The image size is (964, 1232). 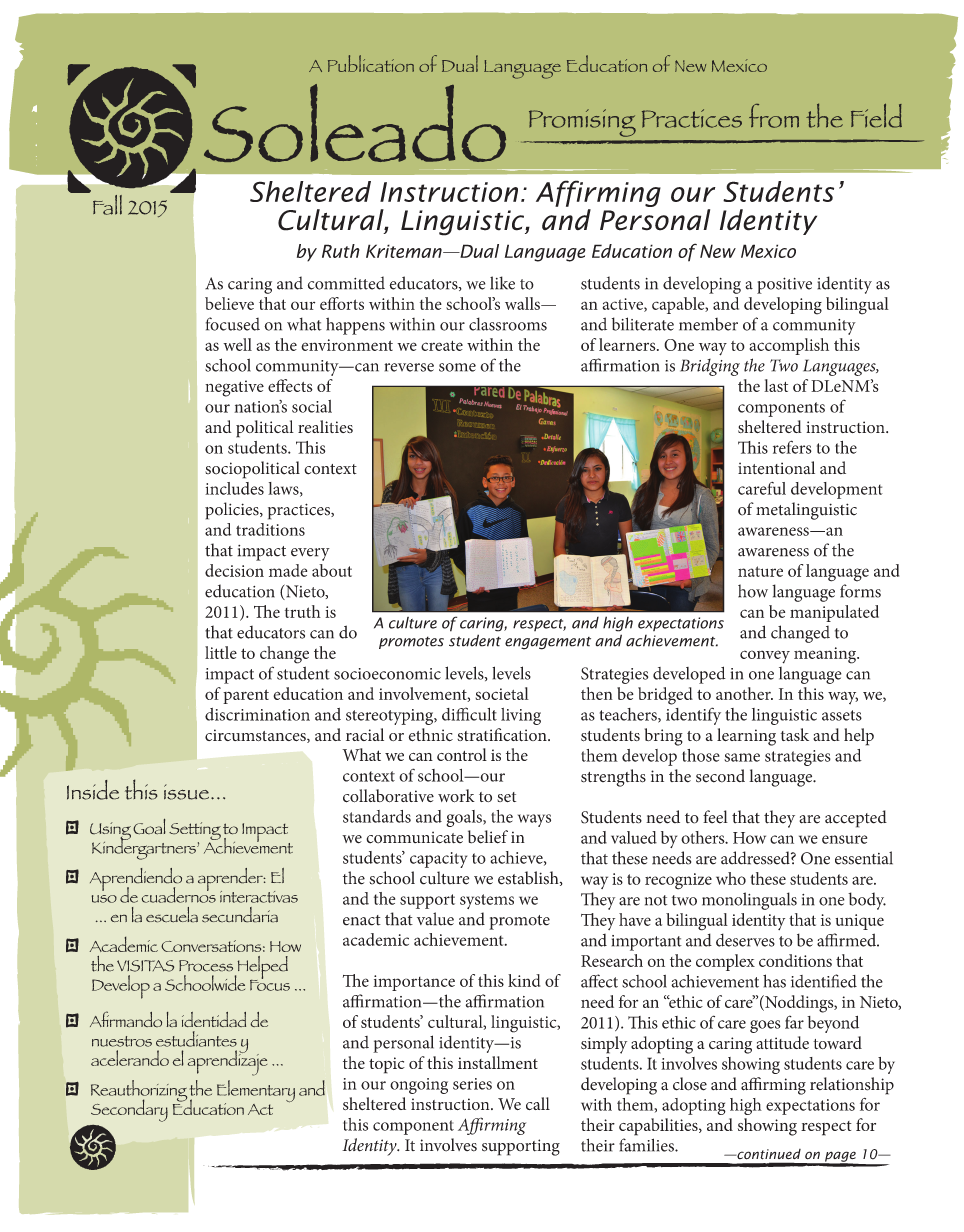 What do you see at coordinates (548, 643) in the document?
I see `engagement` at bounding box center [548, 643].
